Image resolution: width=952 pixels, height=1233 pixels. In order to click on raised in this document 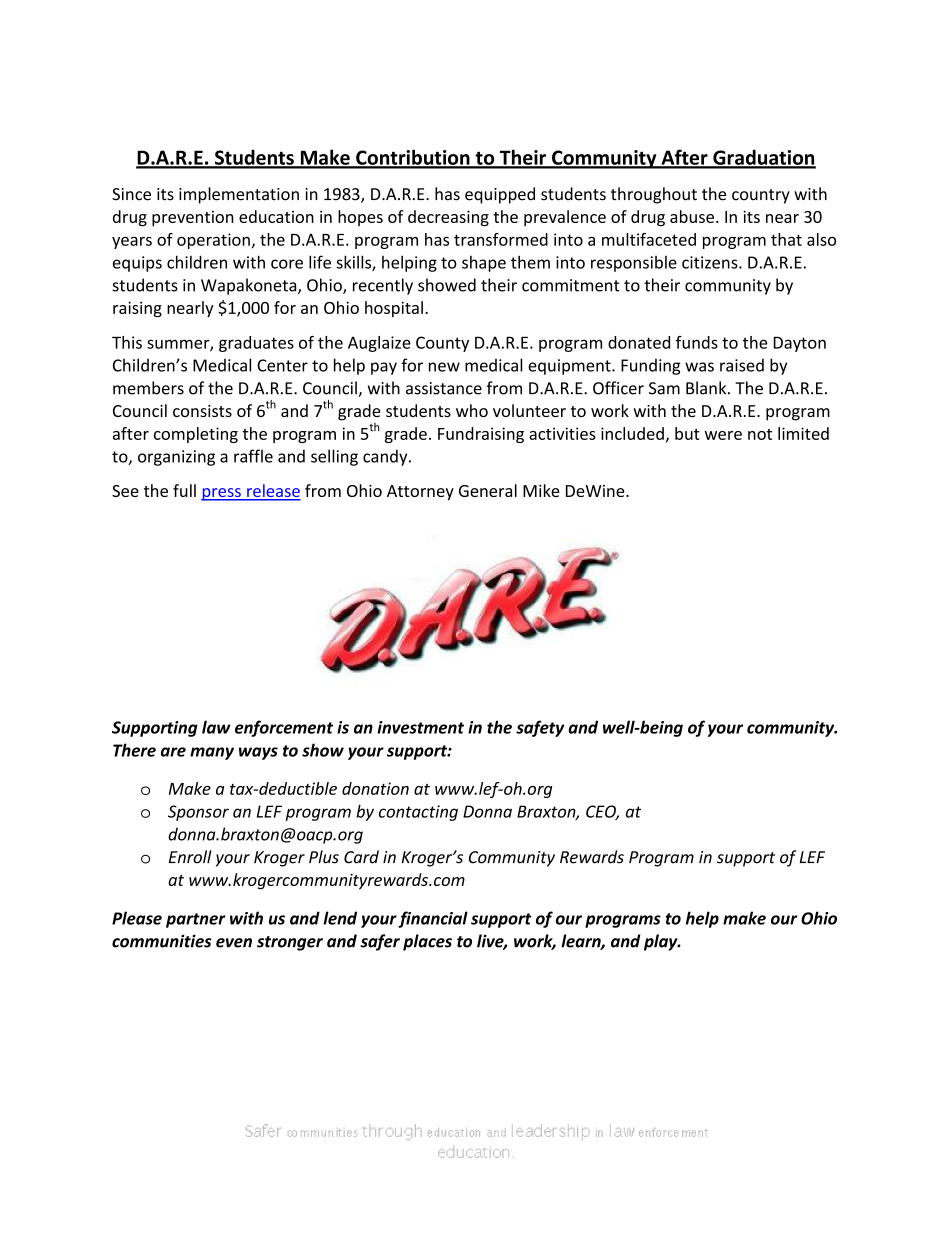, I will do `click(742, 365)`.
